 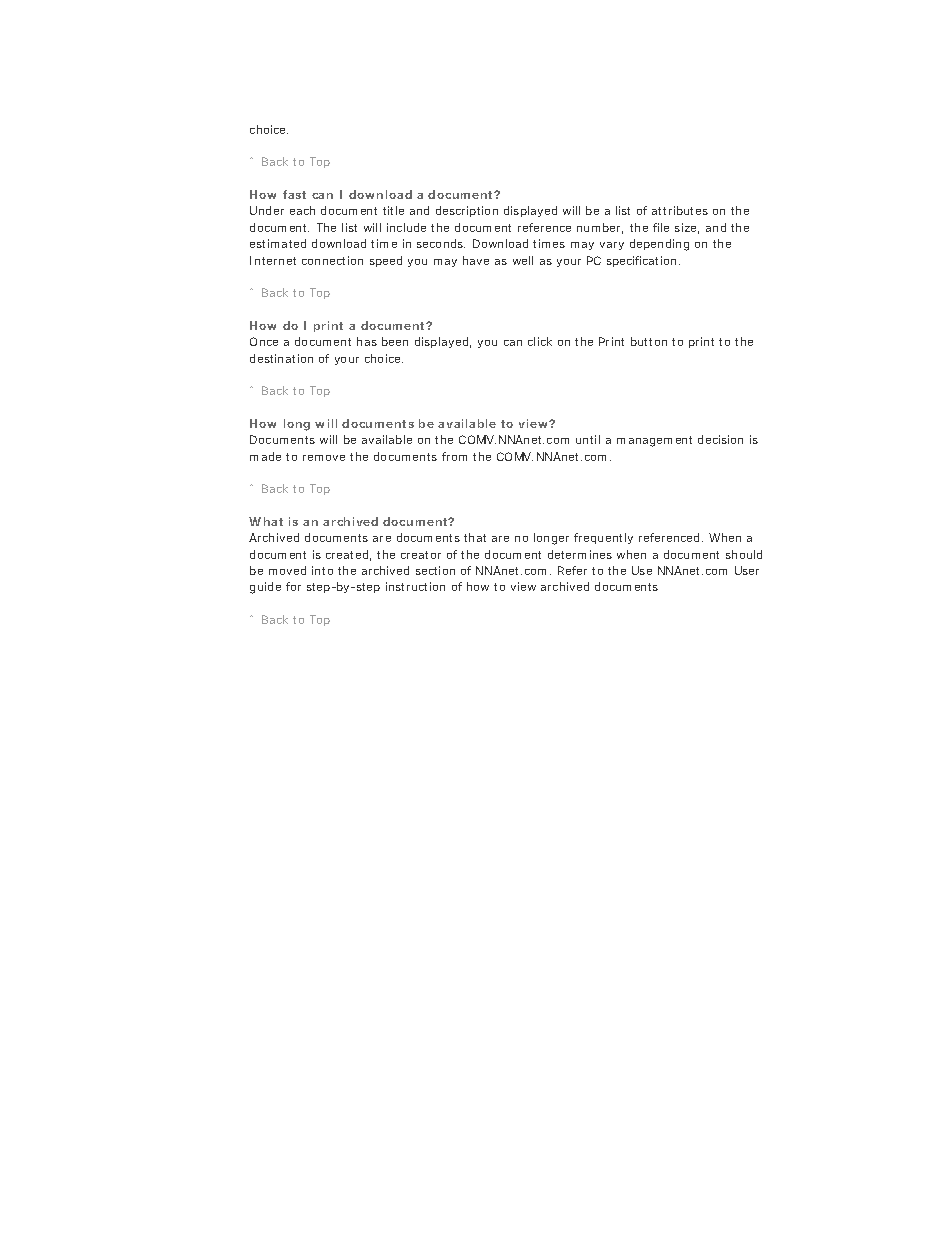 I want to click on connection, so click(x=332, y=260).
